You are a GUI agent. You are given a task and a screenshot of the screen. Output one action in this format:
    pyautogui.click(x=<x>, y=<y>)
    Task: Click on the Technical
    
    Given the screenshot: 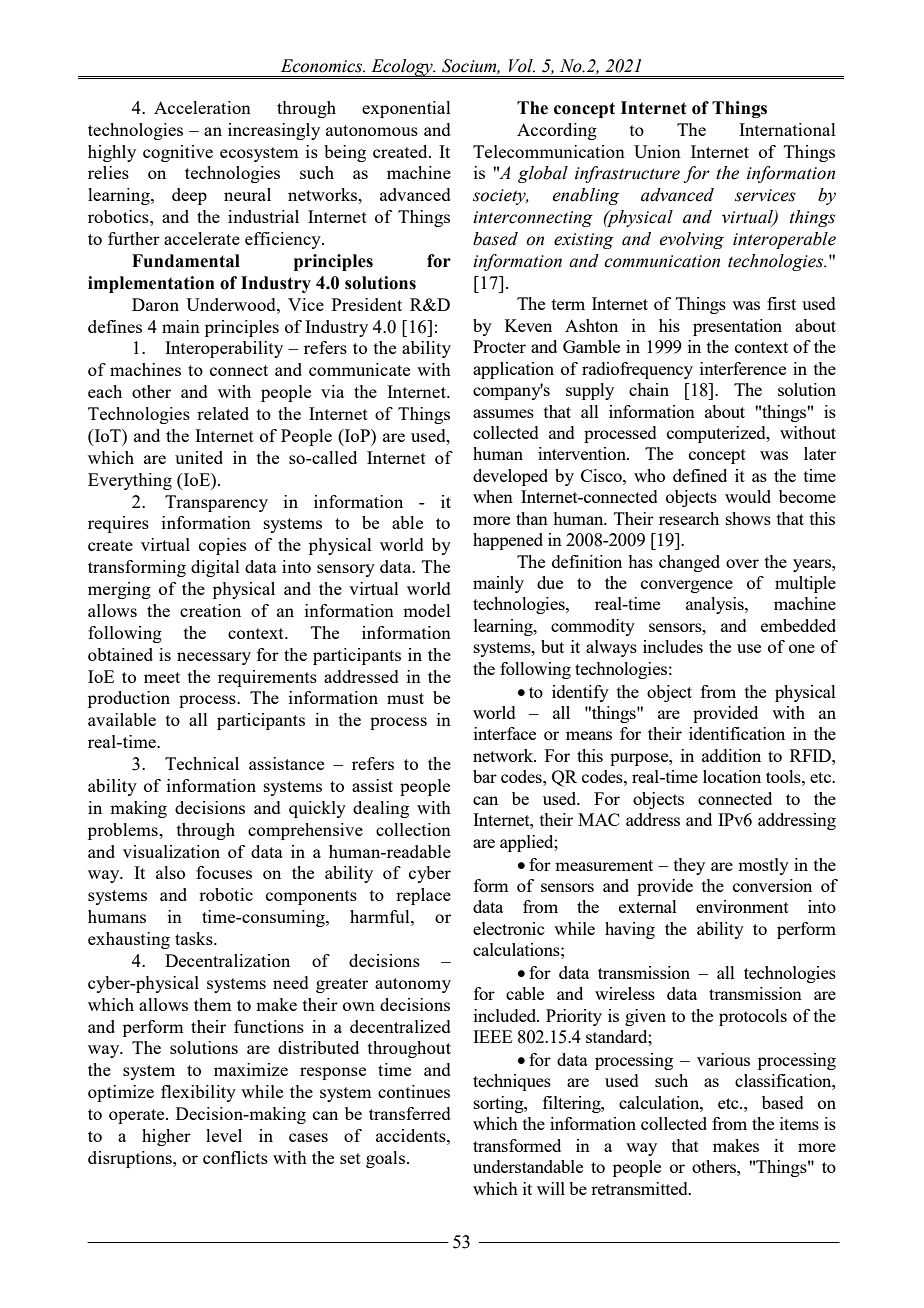 What is the action you would take?
    pyautogui.click(x=202, y=763)
